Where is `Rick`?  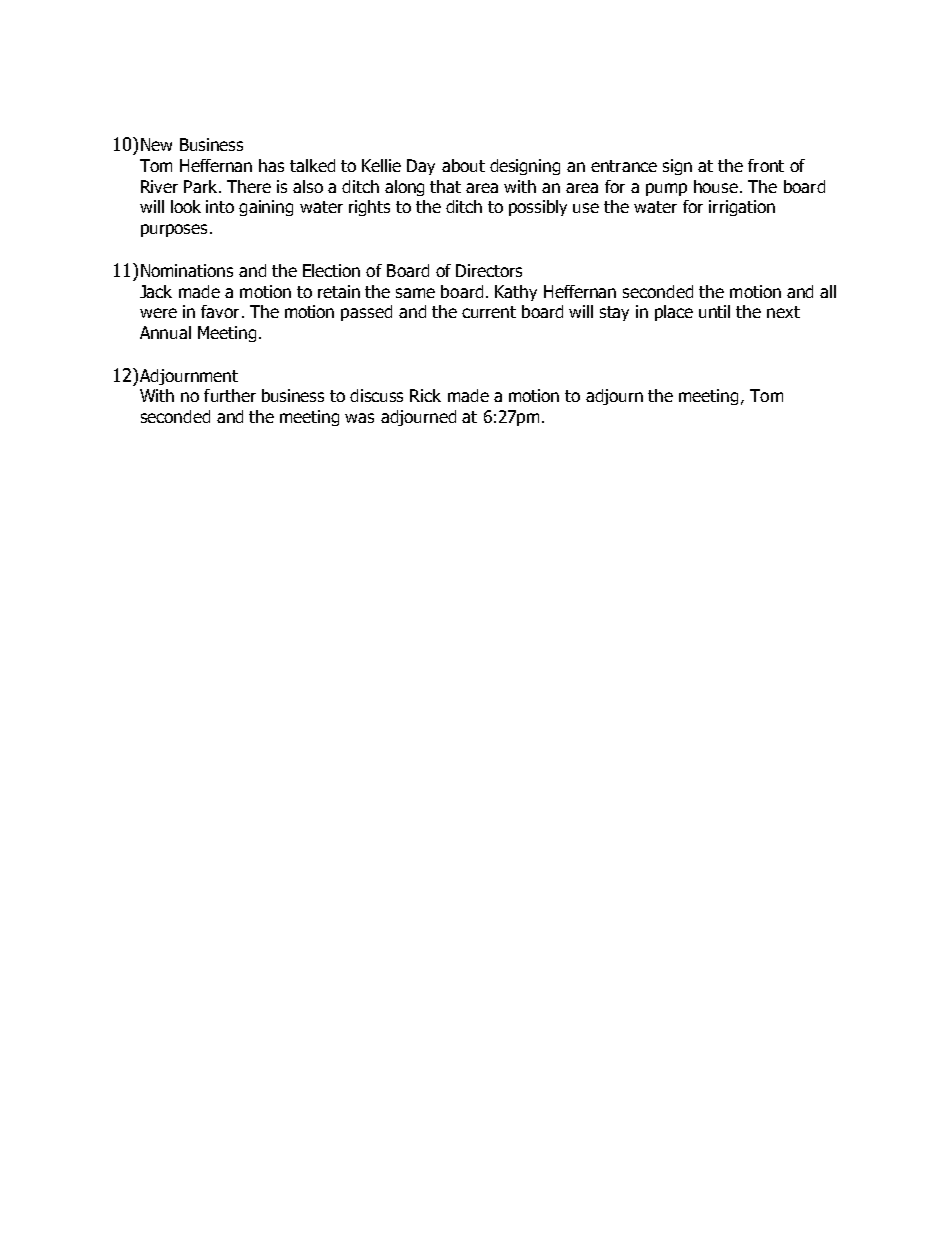
Rick is located at coordinates (425, 395).
